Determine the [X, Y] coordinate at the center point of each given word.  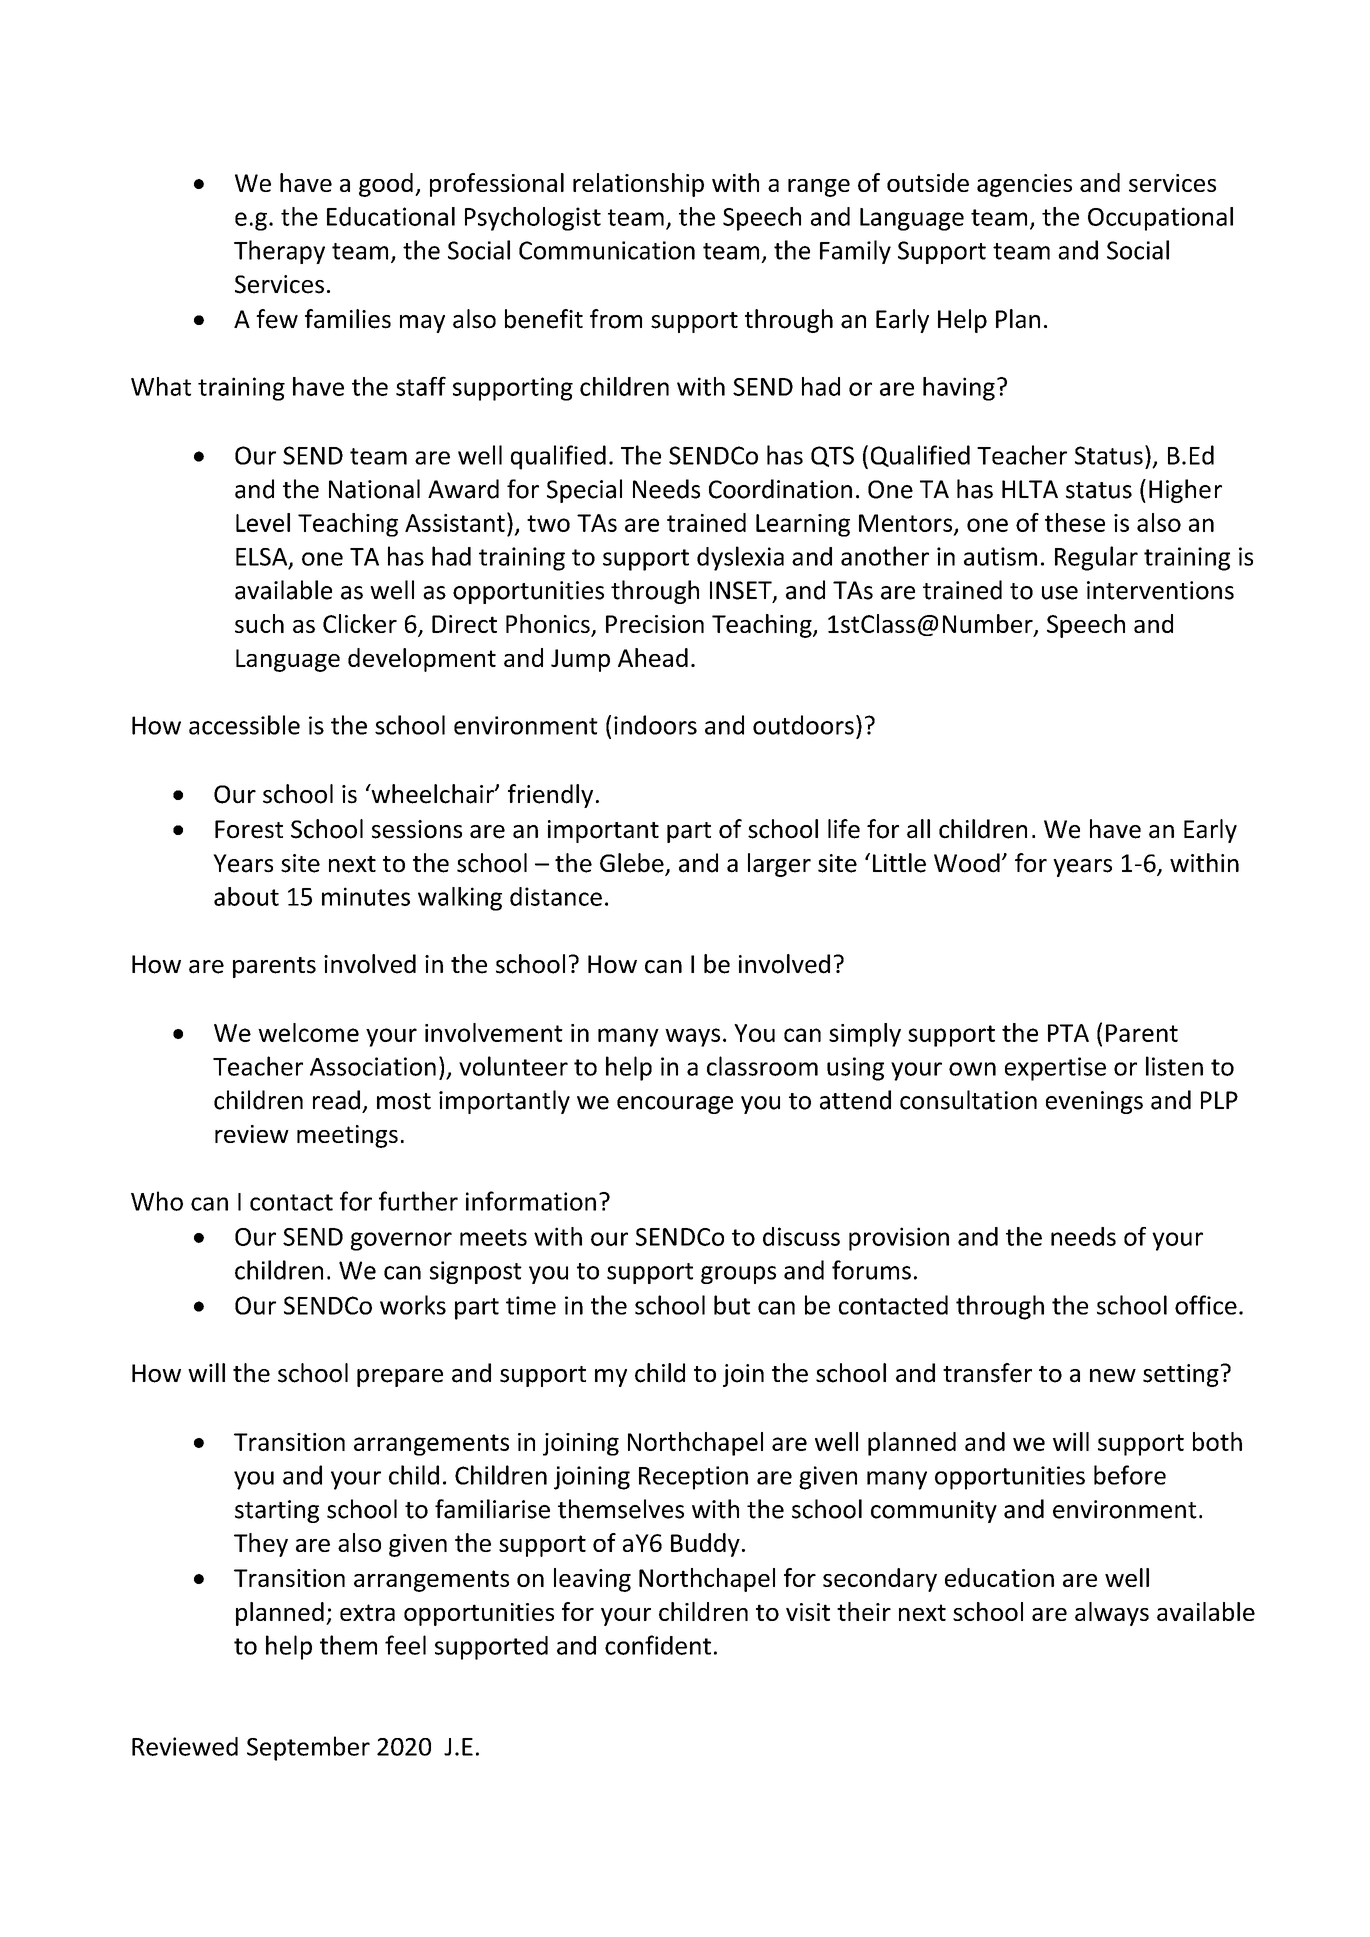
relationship [638, 185]
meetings [347, 1136]
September [308, 1748]
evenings [1094, 1102]
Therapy [279, 252]
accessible [244, 725]
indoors [655, 725]
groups [738, 1275]
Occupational [1160, 219]
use [1060, 593]
